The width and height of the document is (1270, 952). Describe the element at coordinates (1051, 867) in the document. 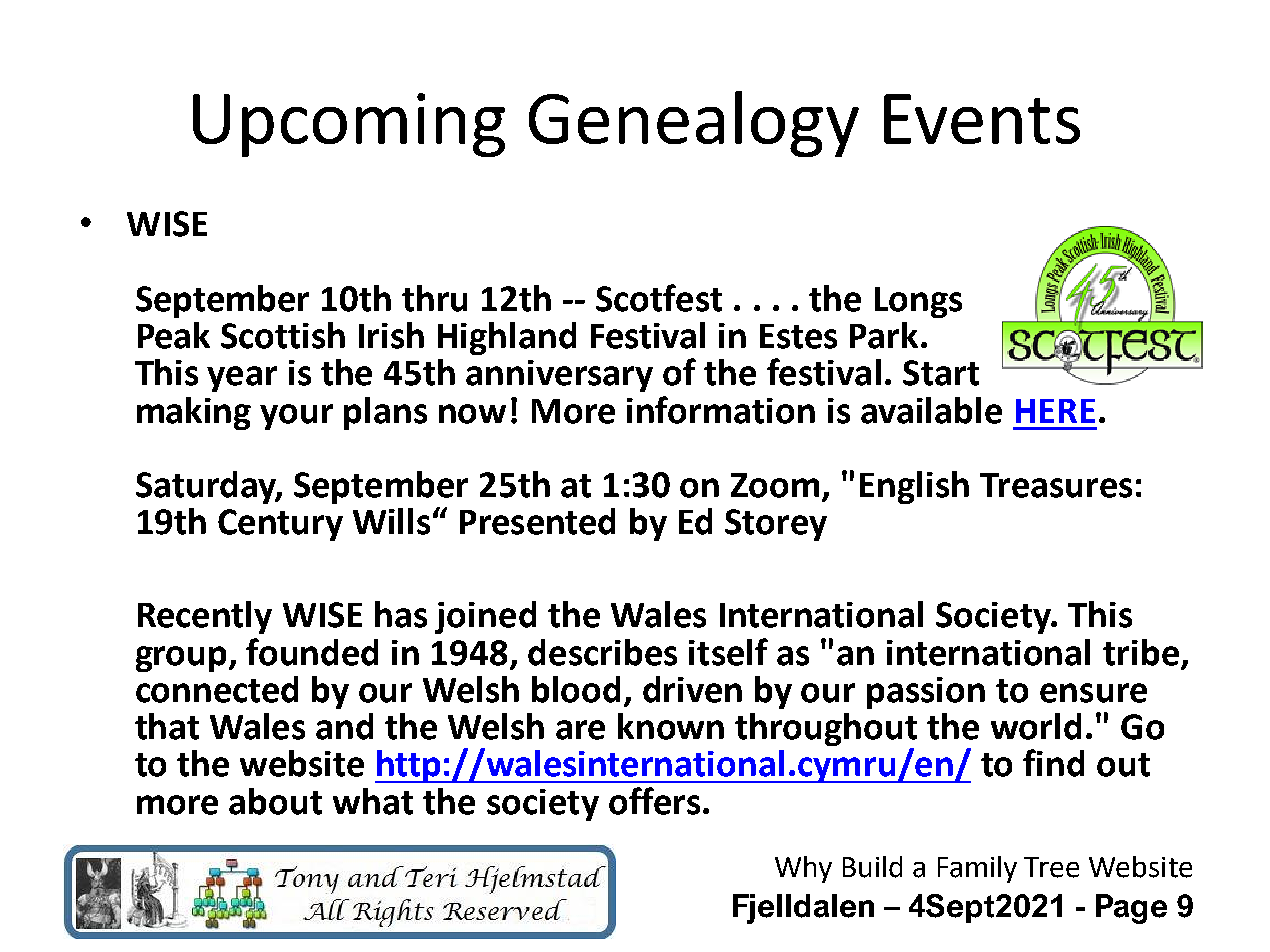

I see `Tree` at that location.
